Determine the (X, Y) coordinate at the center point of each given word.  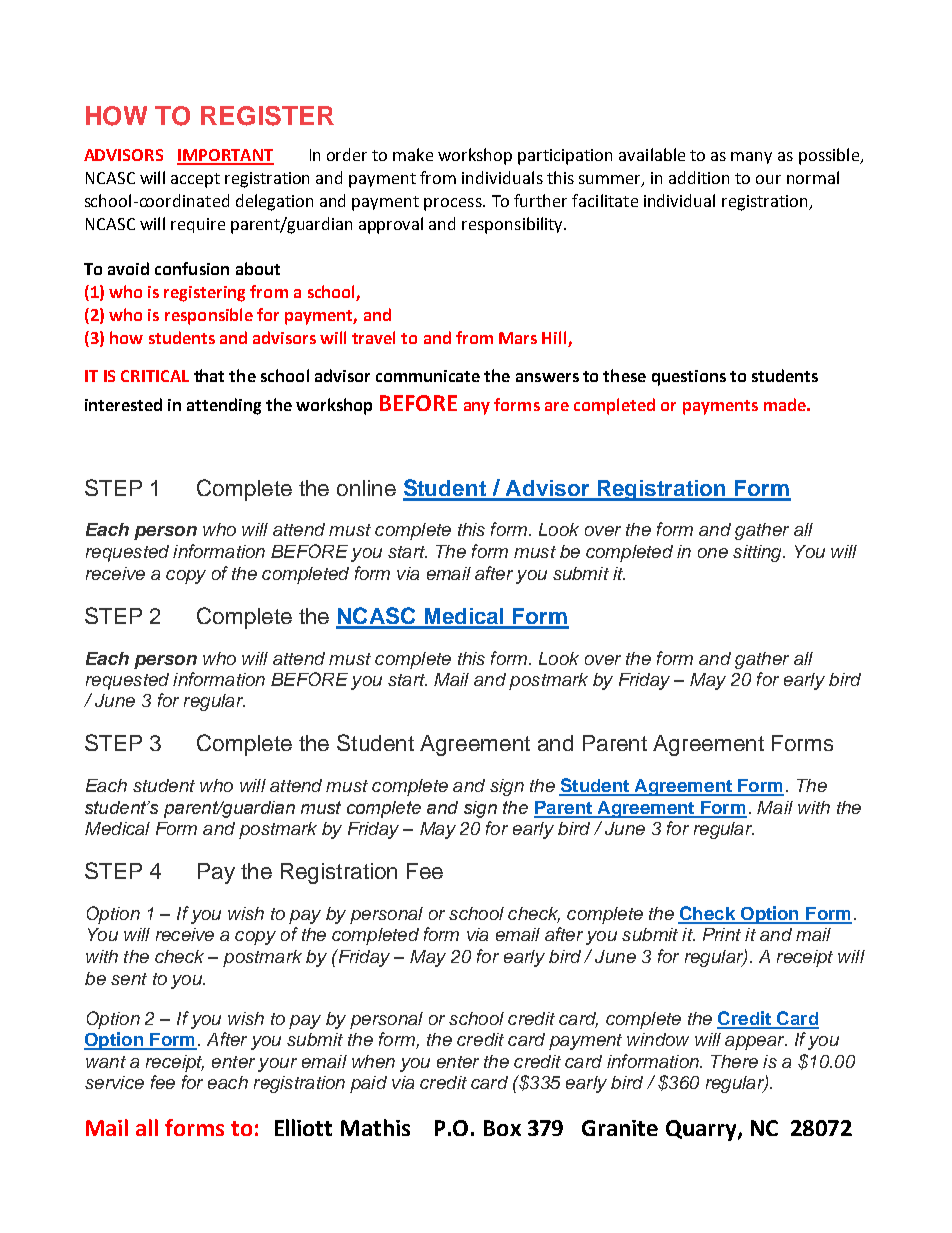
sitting (758, 553)
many (751, 158)
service (114, 1082)
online (366, 488)
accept (195, 180)
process (454, 204)
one (713, 553)
